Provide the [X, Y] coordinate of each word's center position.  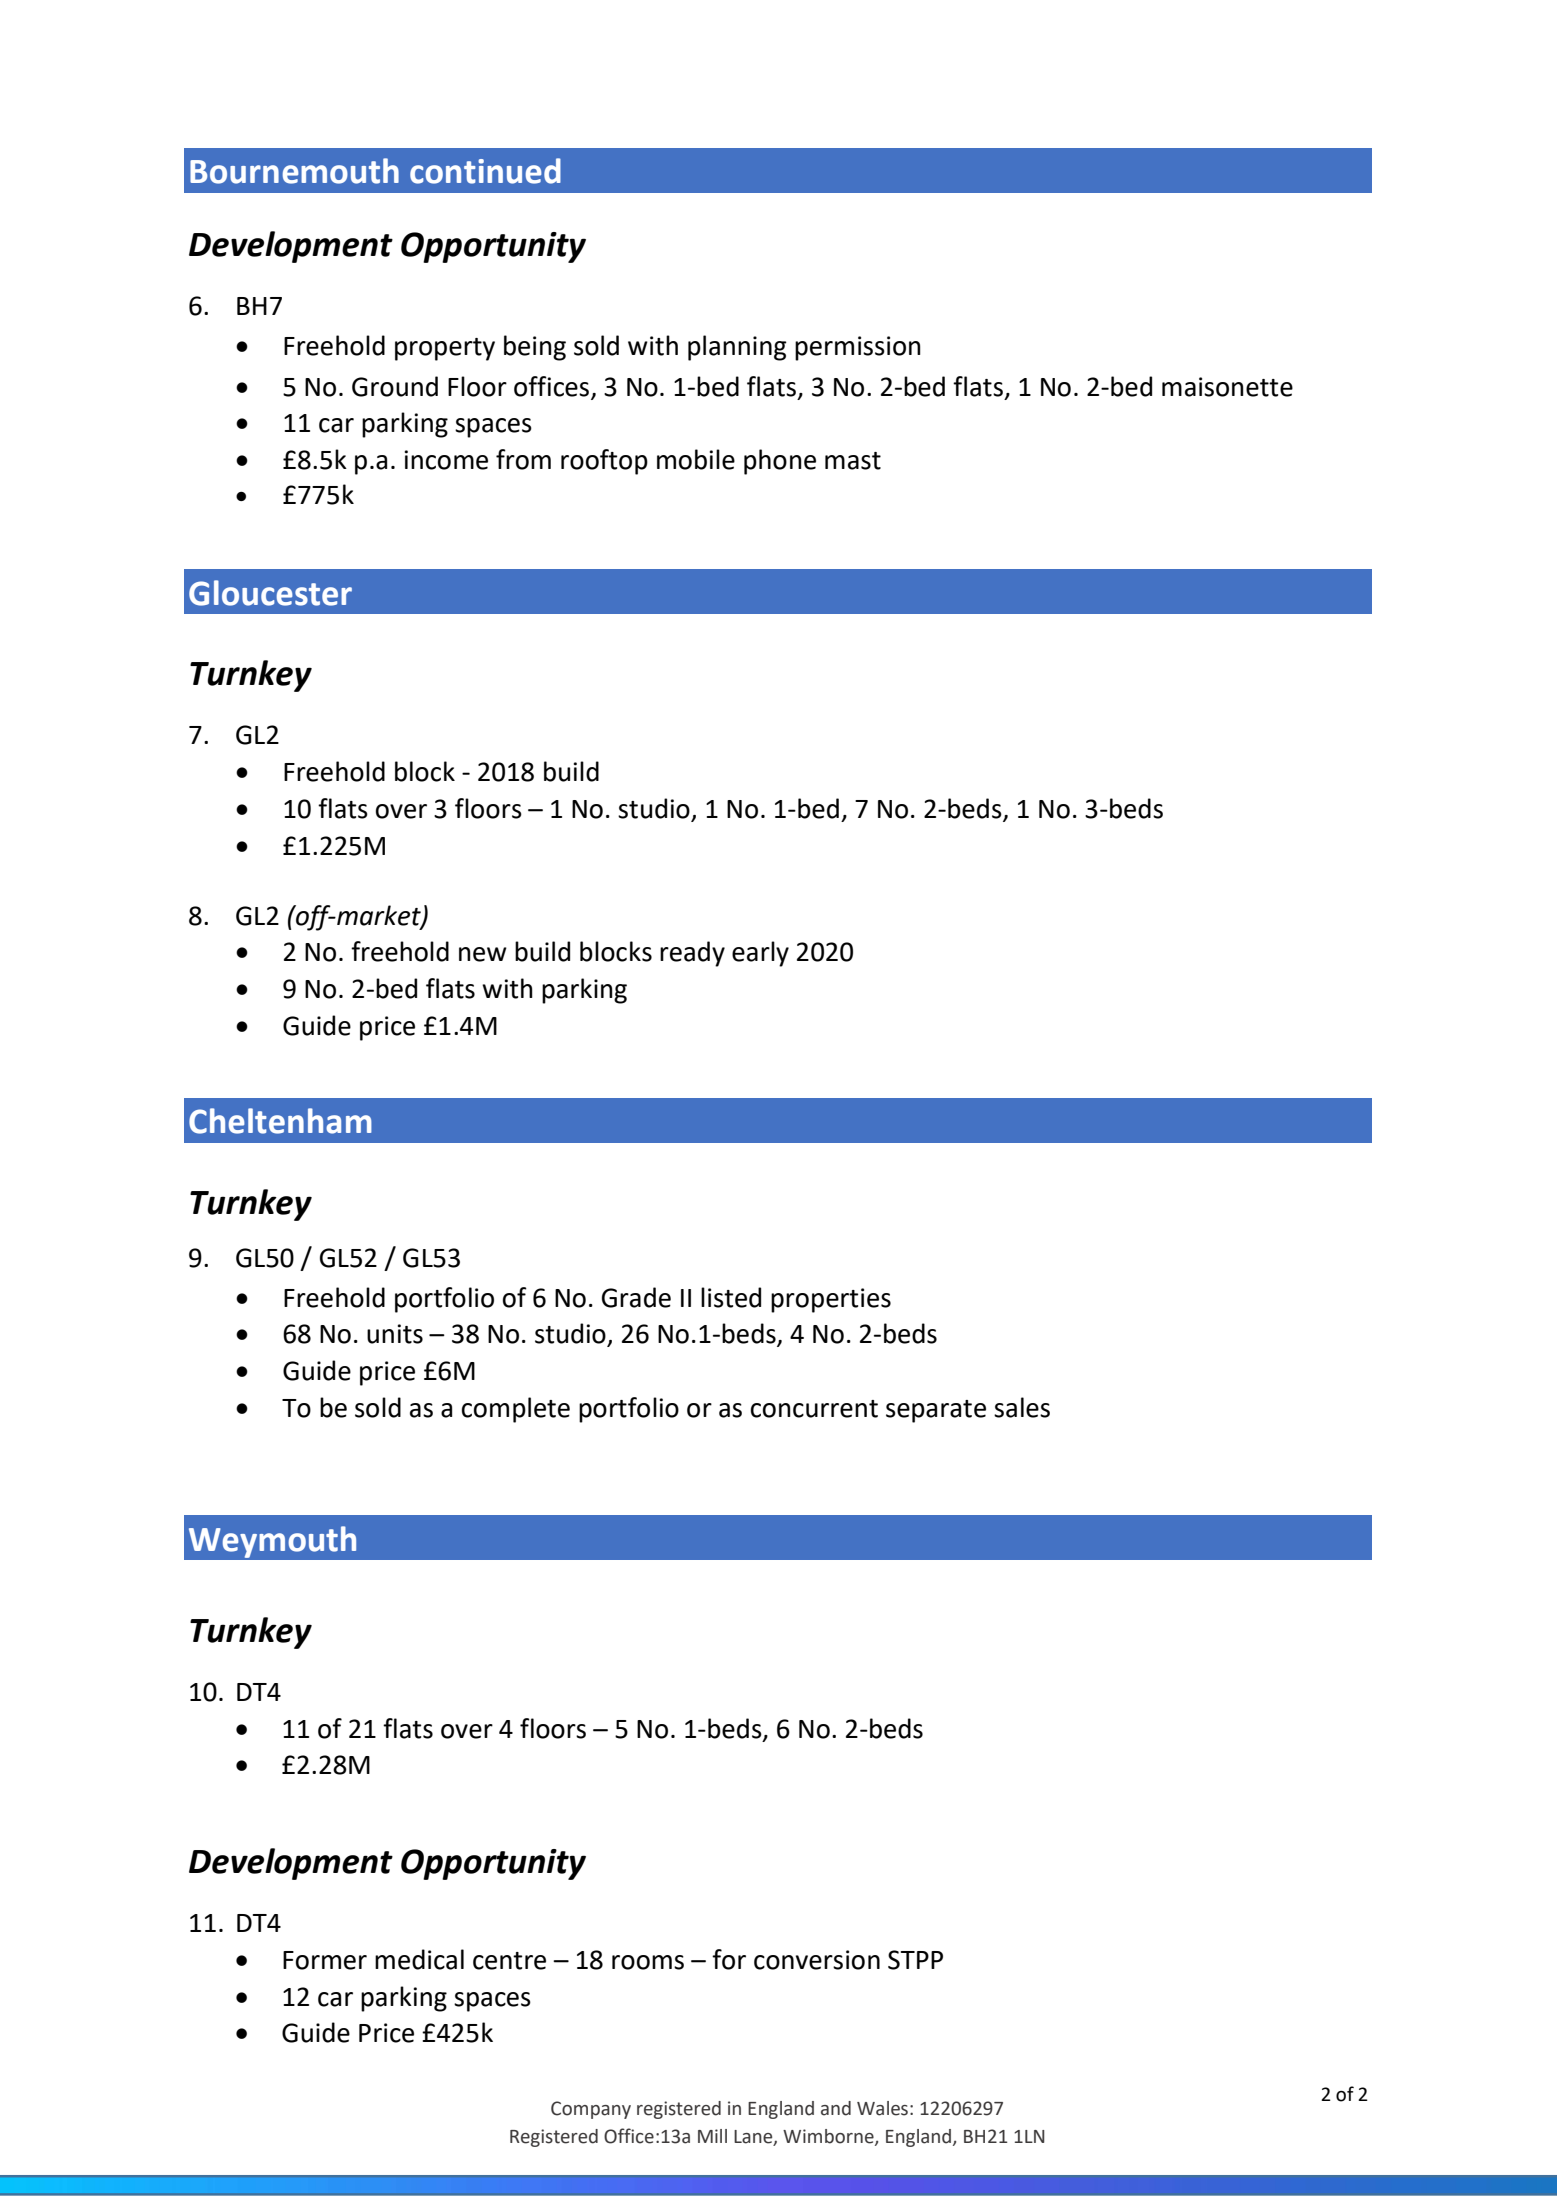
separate [936, 1411]
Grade [636, 1297]
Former [325, 1960]
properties [831, 1300]
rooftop [604, 462]
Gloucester [270, 593]
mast [853, 461]
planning [737, 348]
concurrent [814, 1409]
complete [516, 1410]
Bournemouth [294, 171]
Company [591, 2110]
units [395, 1334]
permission [858, 348]
